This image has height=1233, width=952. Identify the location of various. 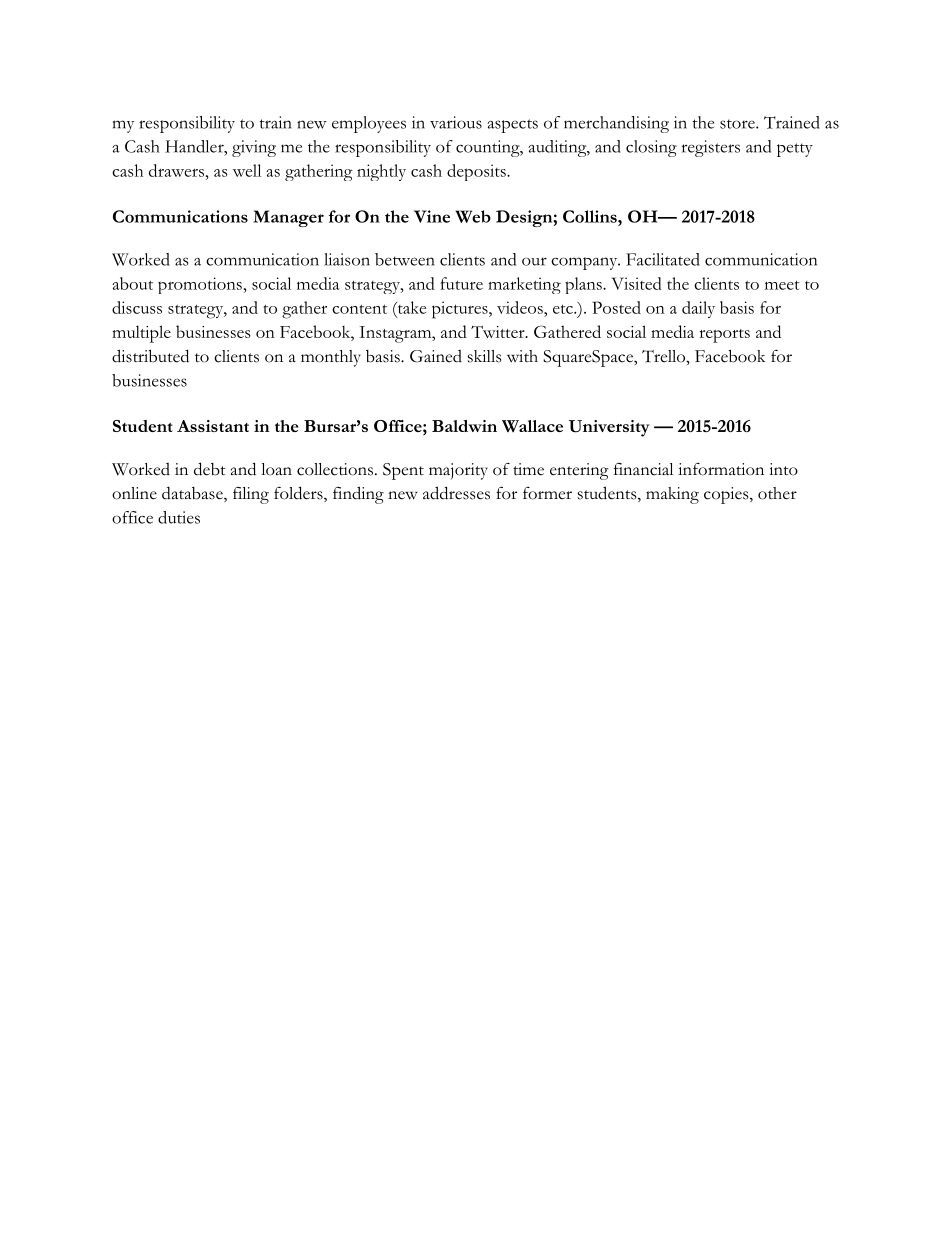
(456, 122).
